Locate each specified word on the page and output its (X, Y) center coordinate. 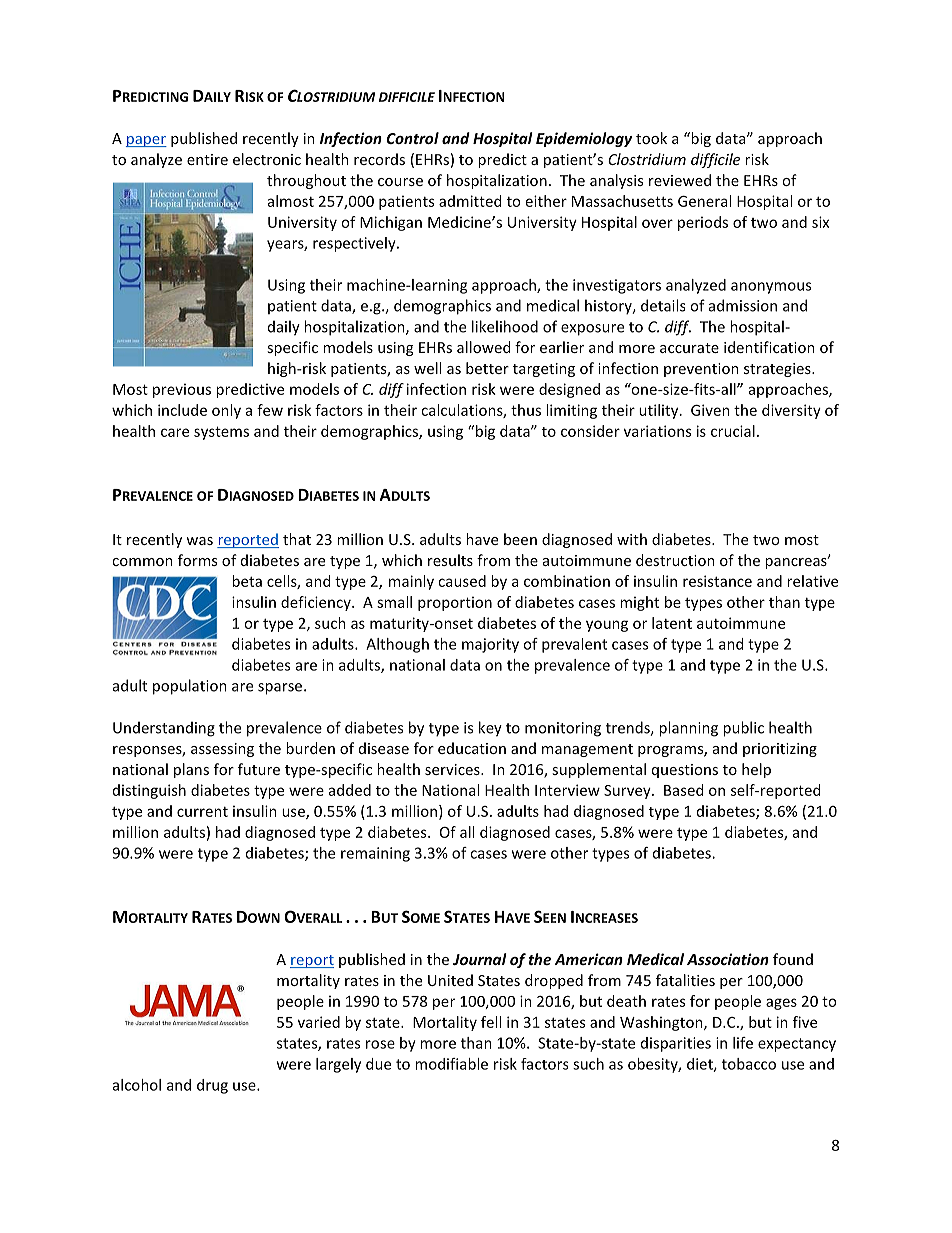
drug (212, 1086)
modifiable (451, 1064)
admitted (470, 201)
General (704, 201)
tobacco (749, 1064)
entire (207, 159)
